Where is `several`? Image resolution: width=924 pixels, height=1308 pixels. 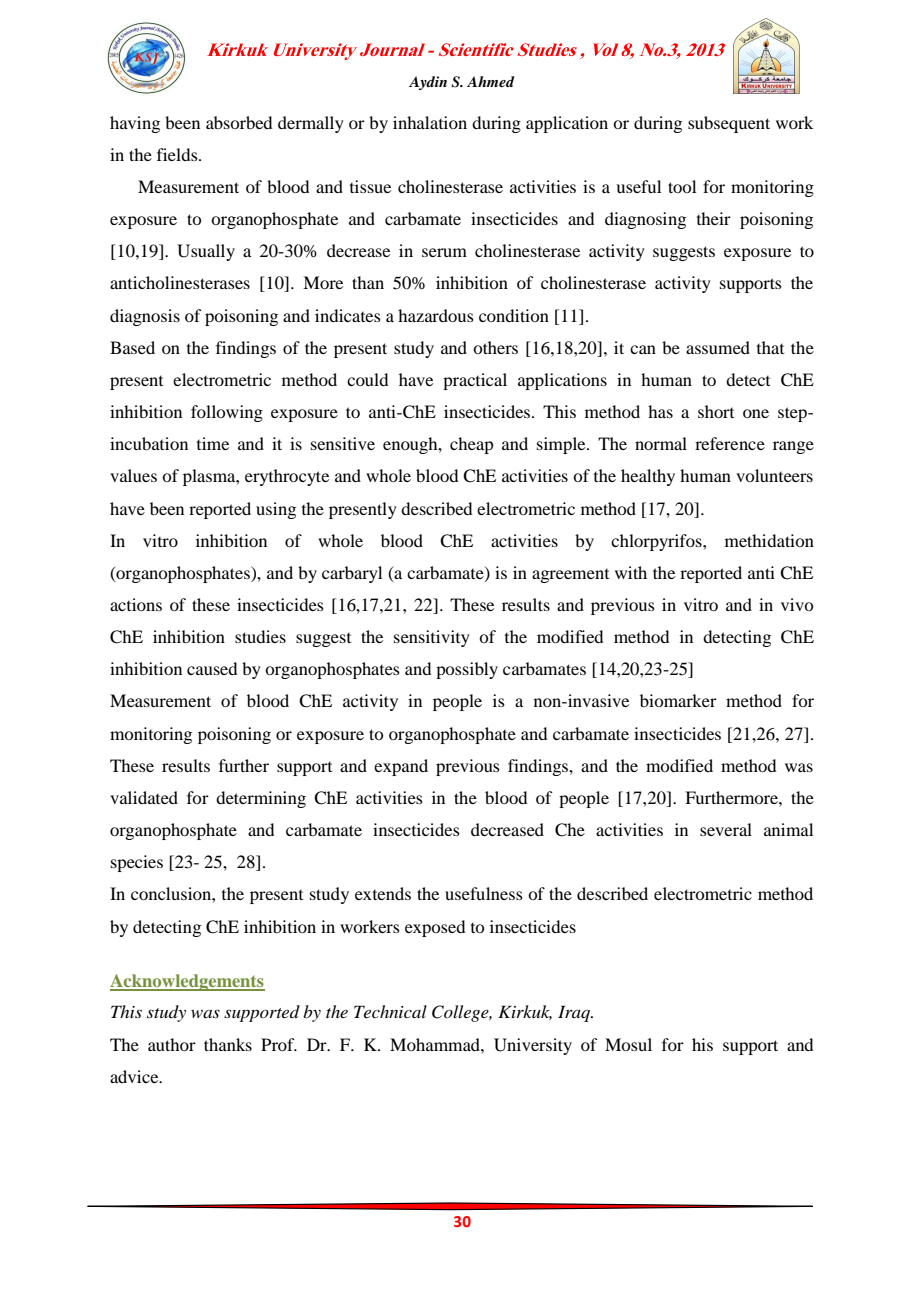
several is located at coordinates (726, 829).
